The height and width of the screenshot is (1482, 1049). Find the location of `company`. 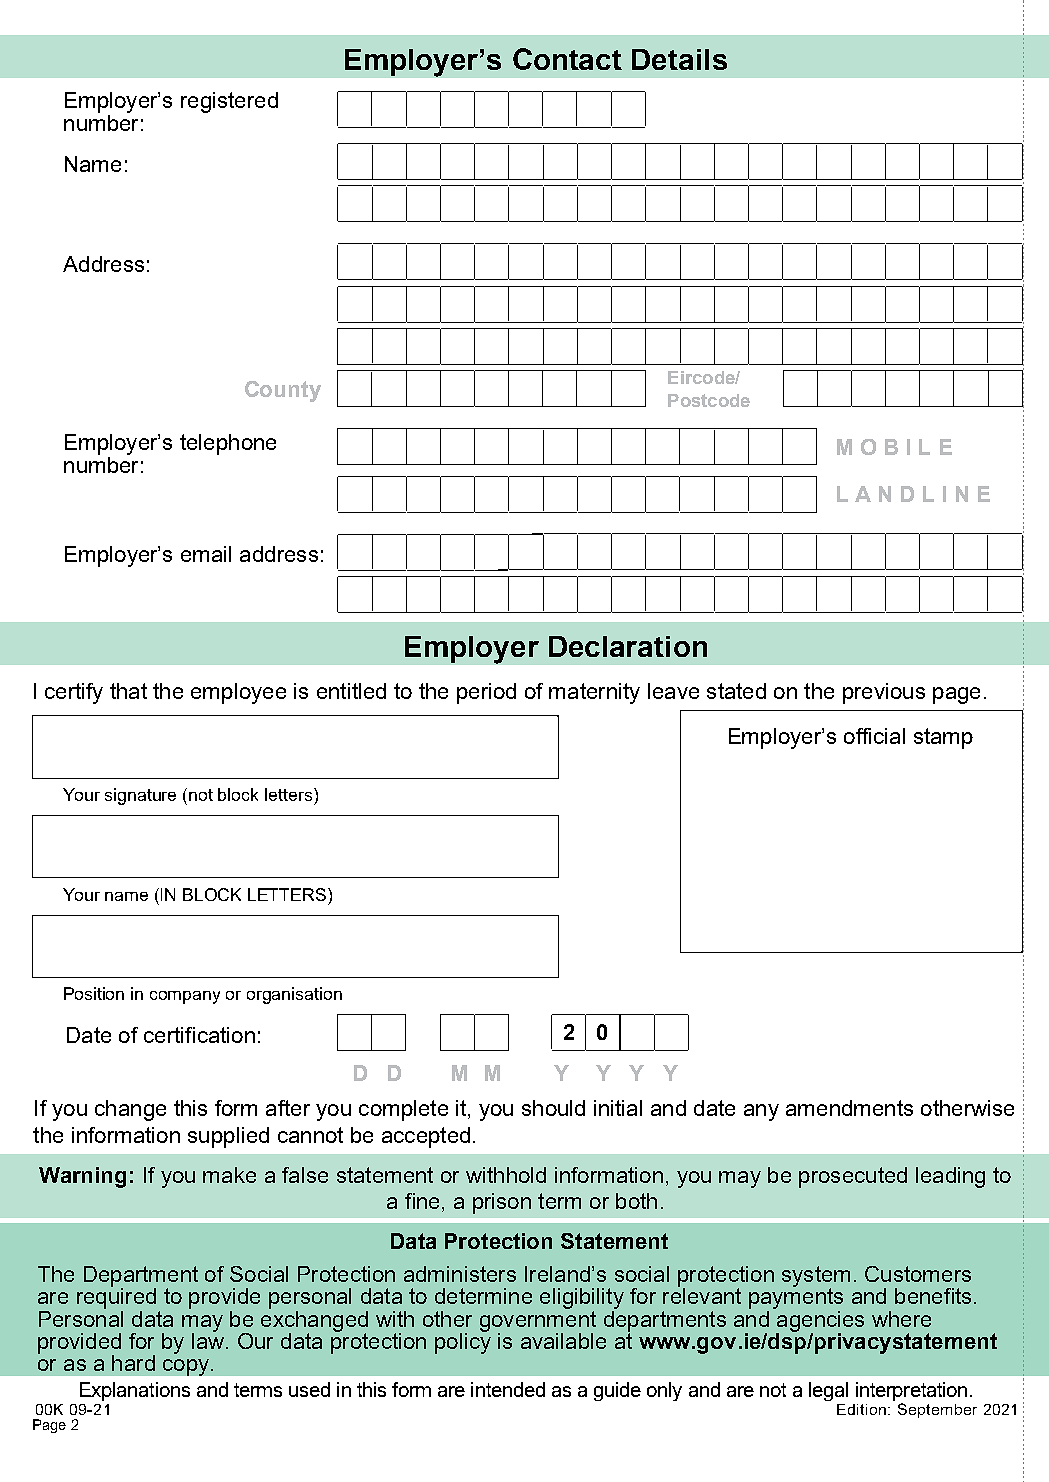

company is located at coordinates (185, 997).
